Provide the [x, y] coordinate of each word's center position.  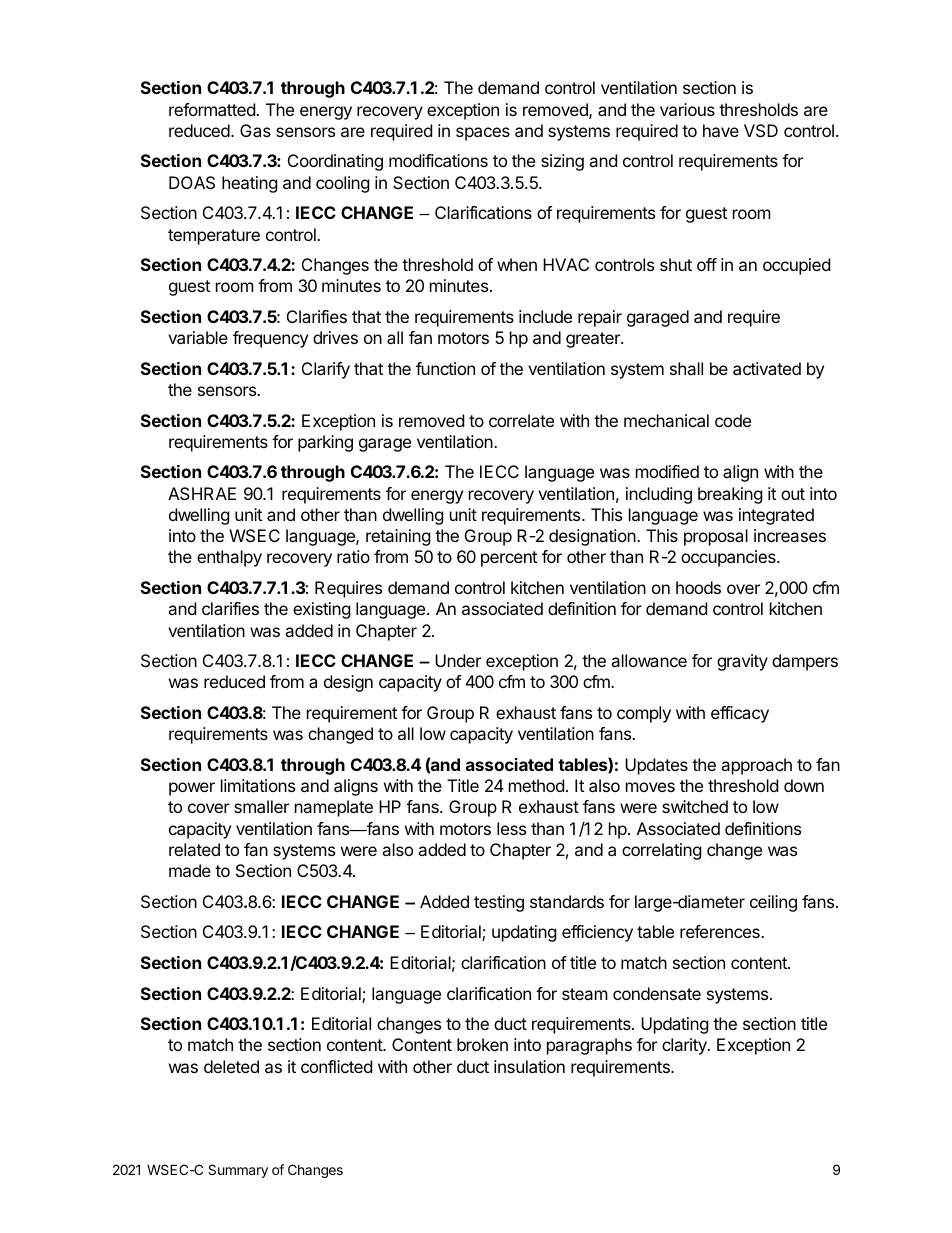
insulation [529, 1066]
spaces [483, 134]
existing [322, 610]
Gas [255, 130]
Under [458, 660]
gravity [742, 662]
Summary [238, 1171]
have [721, 130]
